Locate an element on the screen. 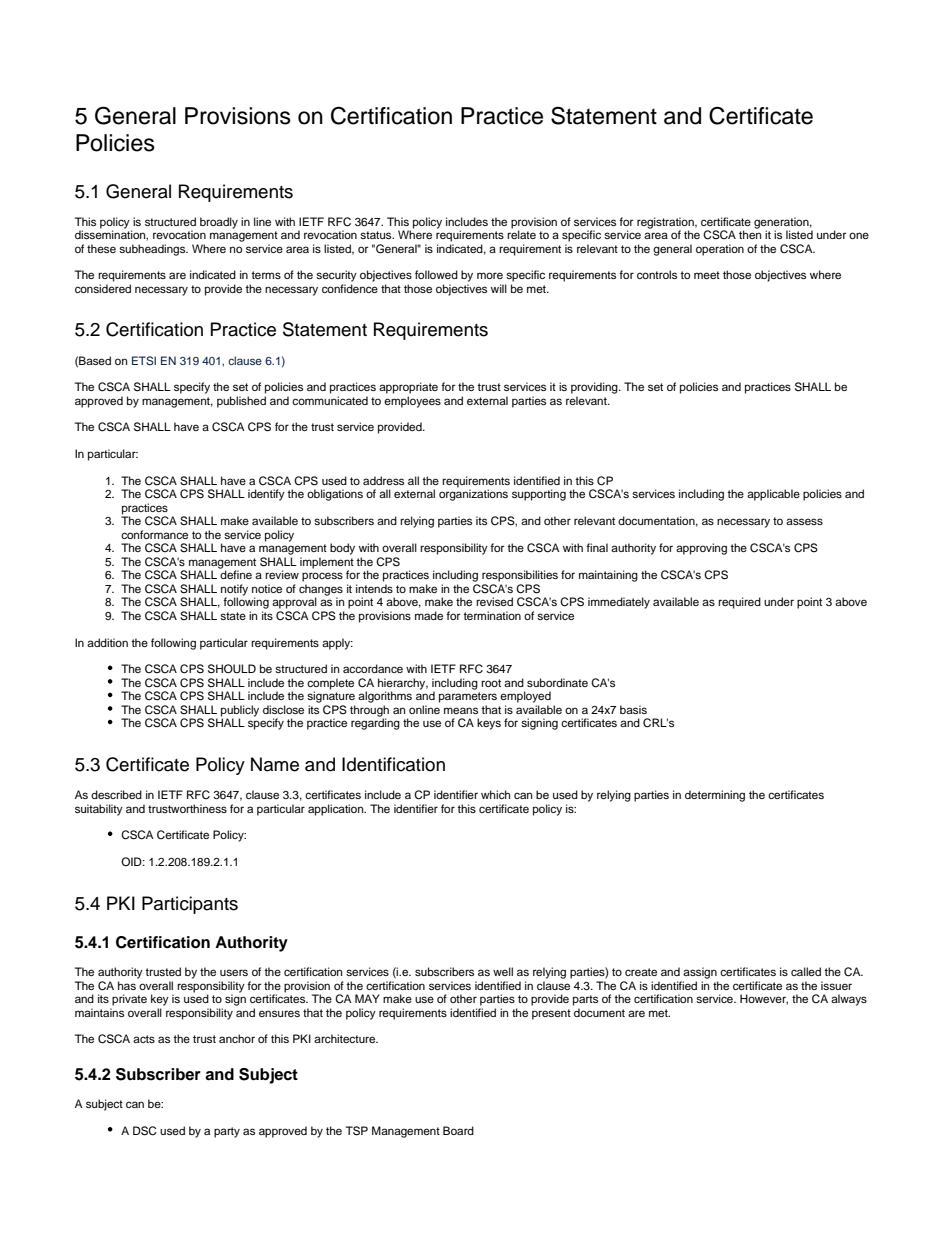 This screenshot has height=1233, width=952. more is located at coordinates (490, 275).
